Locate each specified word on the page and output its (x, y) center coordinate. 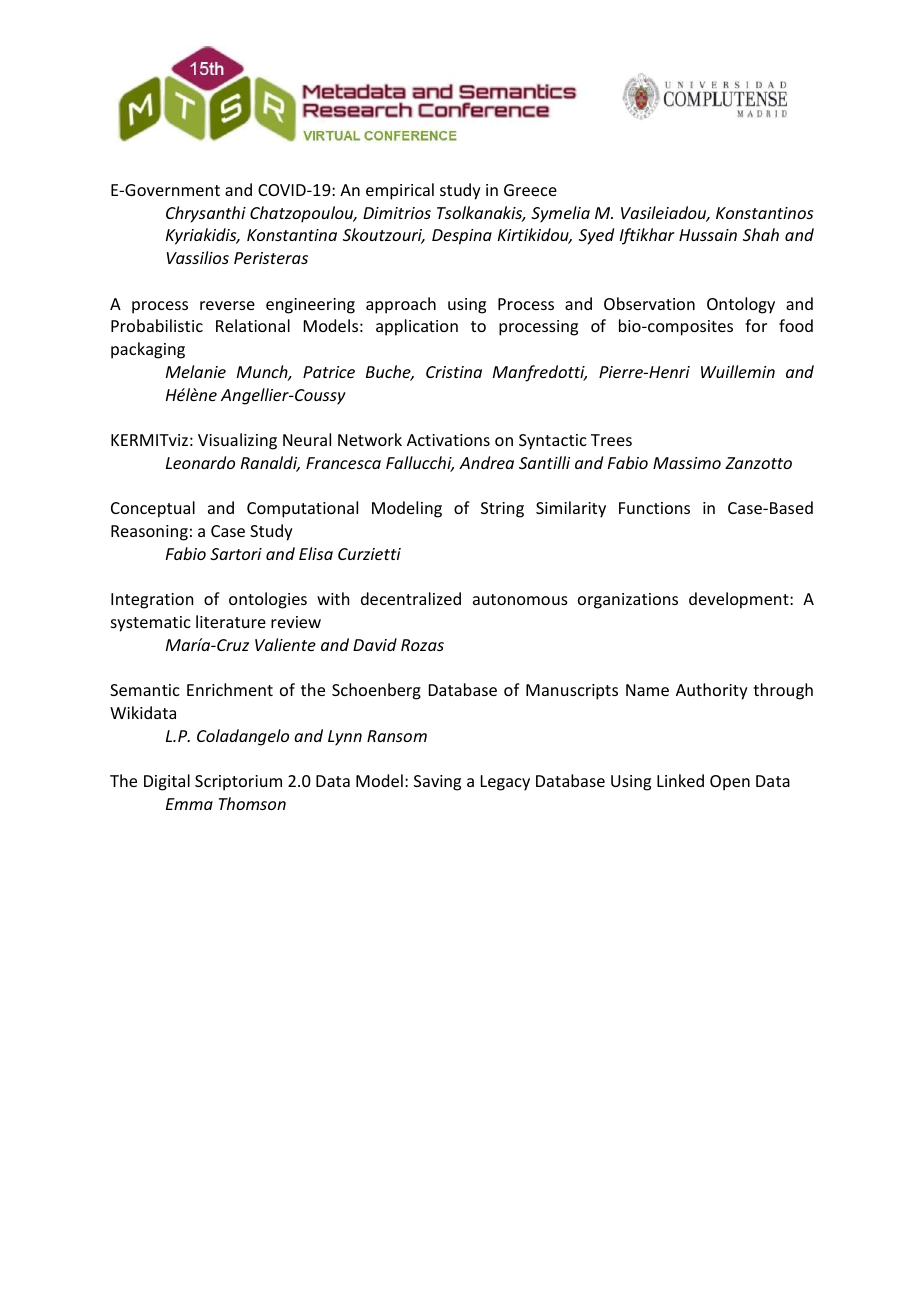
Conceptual (153, 509)
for (756, 325)
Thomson (252, 803)
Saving (437, 783)
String (502, 510)
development (740, 600)
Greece (530, 190)
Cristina (454, 372)
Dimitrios (397, 213)
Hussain (708, 235)
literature (231, 621)
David (375, 644)
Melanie (196, 371)
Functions (654, 508)
